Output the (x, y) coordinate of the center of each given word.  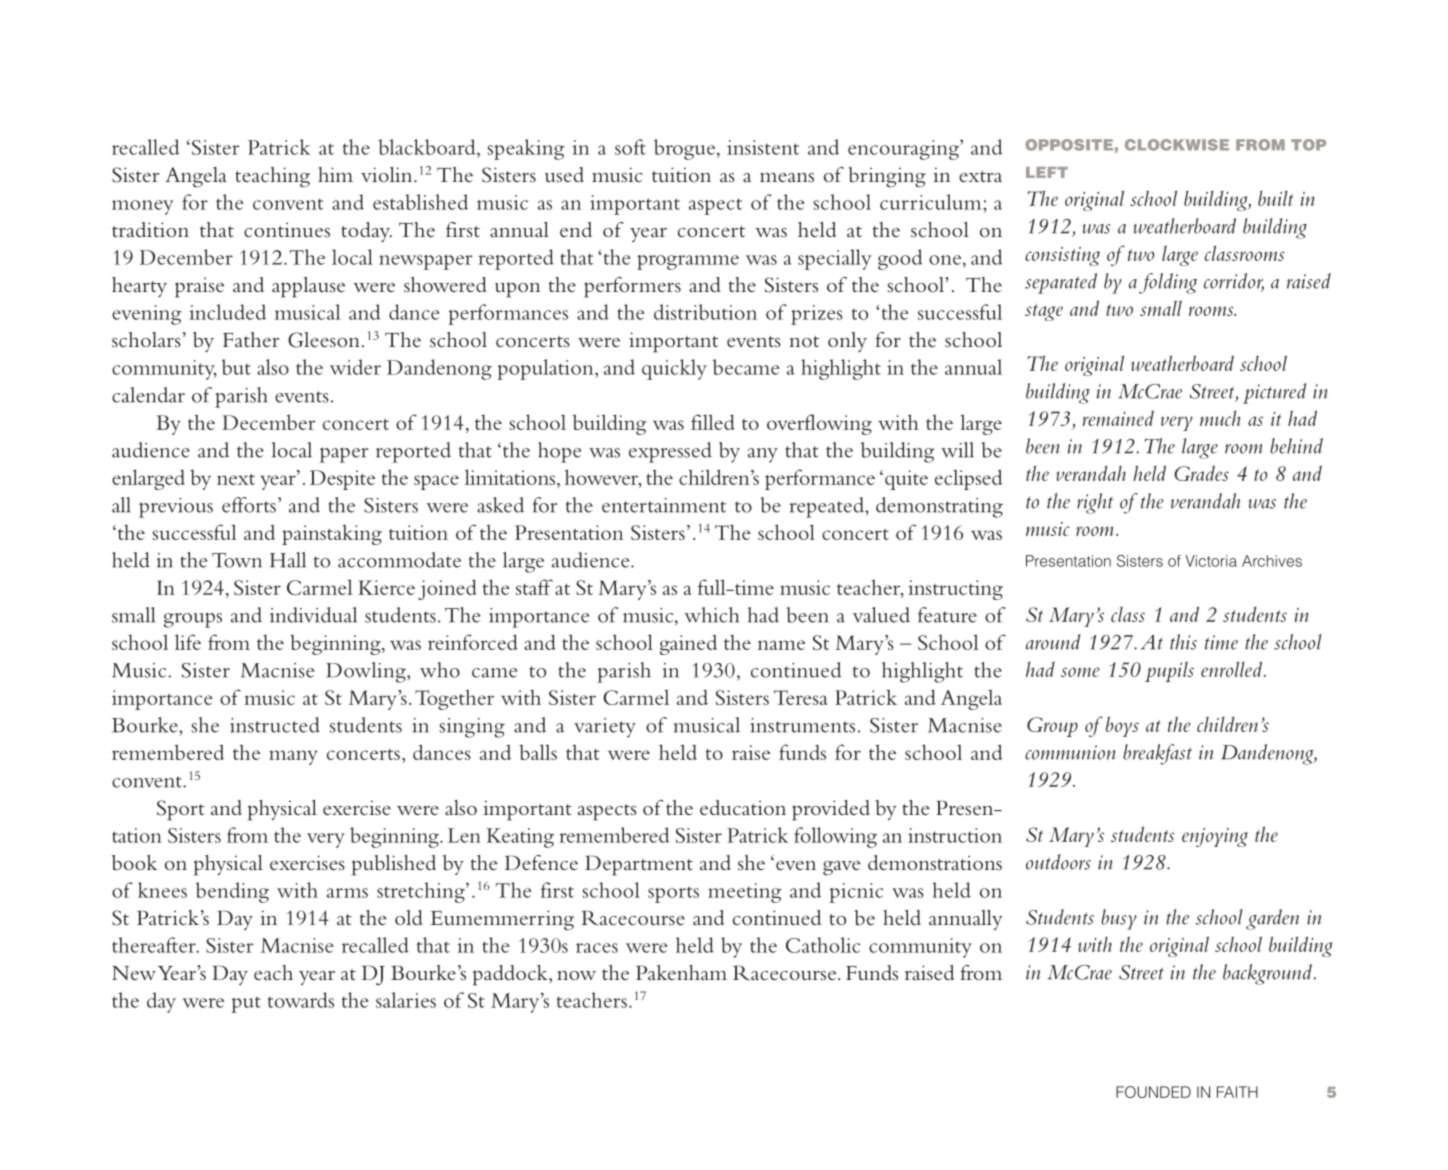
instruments (802, 725)
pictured (1275, 393)
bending (232, 892)
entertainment (664, 505)
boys (1122, 726)
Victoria (1211, 561)
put (246, 1004)
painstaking (332, 534)
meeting (744, 893)
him (335, 174)
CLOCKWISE (1177, 145)
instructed (275, 725)
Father (251, 339)
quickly (674, 369)
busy (1119, 919)
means (787, 177)
